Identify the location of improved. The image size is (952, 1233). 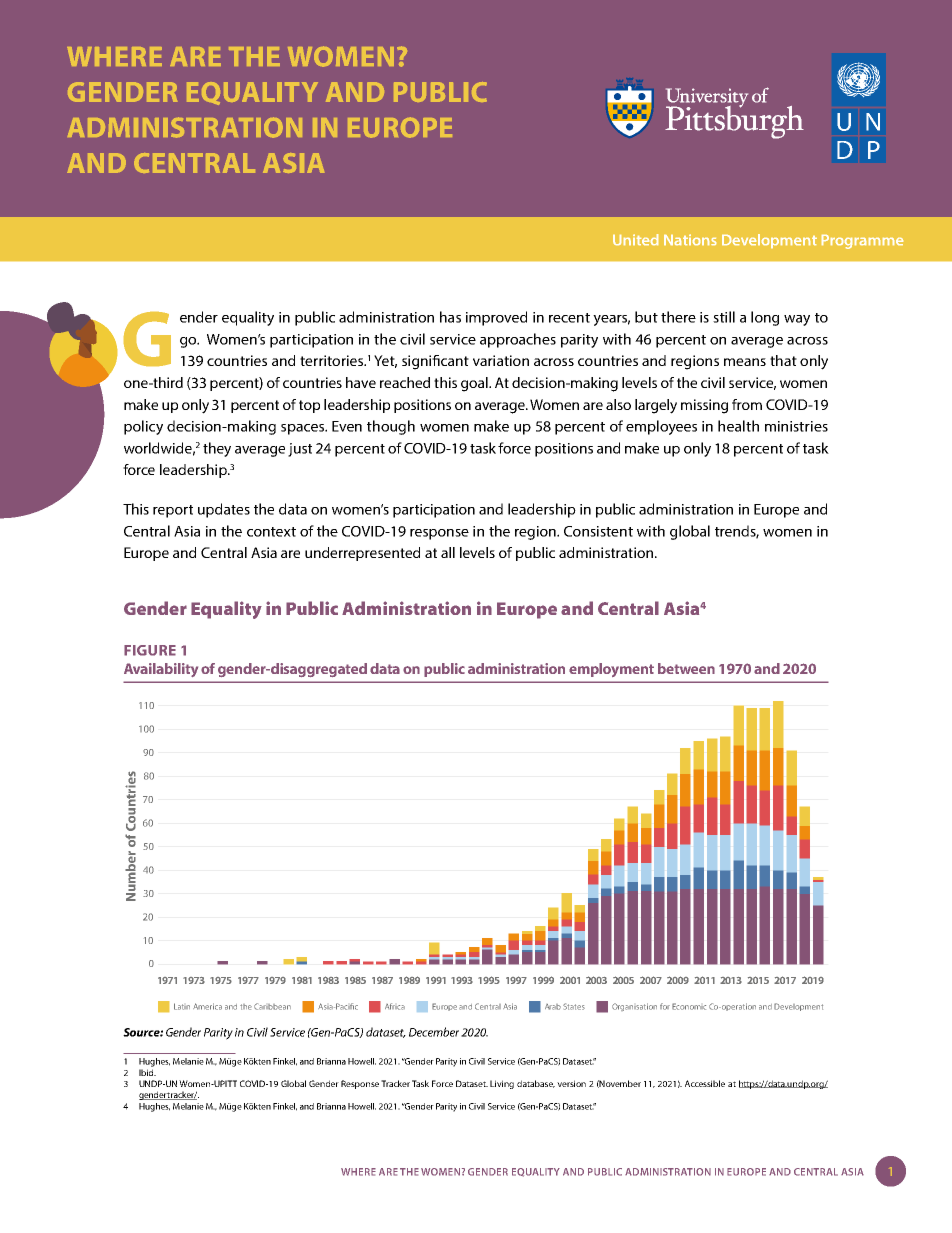
(496, 318).
